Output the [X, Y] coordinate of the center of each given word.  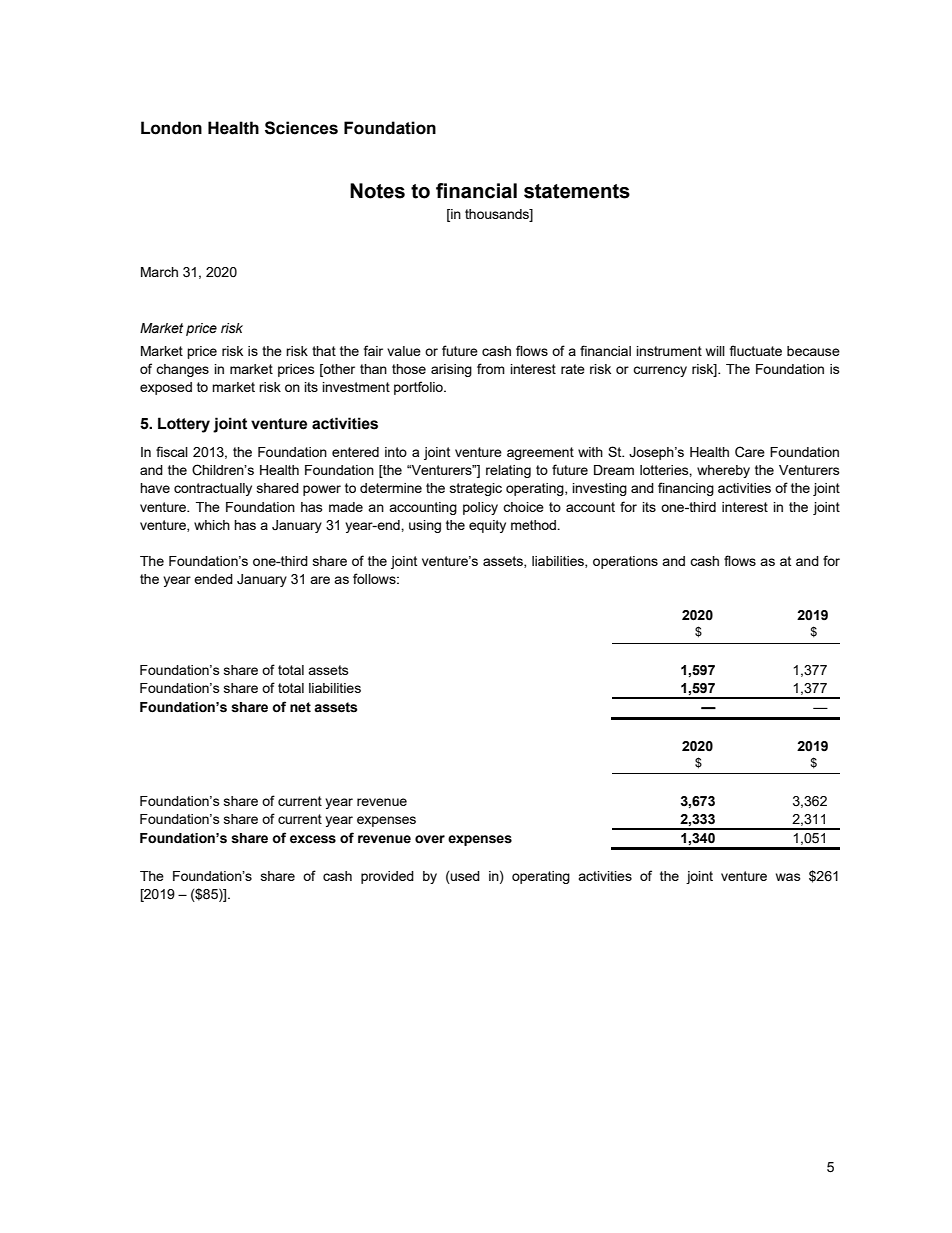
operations [625, 562]
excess [313, 839]
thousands [498, 215]
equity [487, 526]
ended [213, 579]
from [491, 368]
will [715, 351]
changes [182, 370]
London [171, 128]
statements [577, 191]
